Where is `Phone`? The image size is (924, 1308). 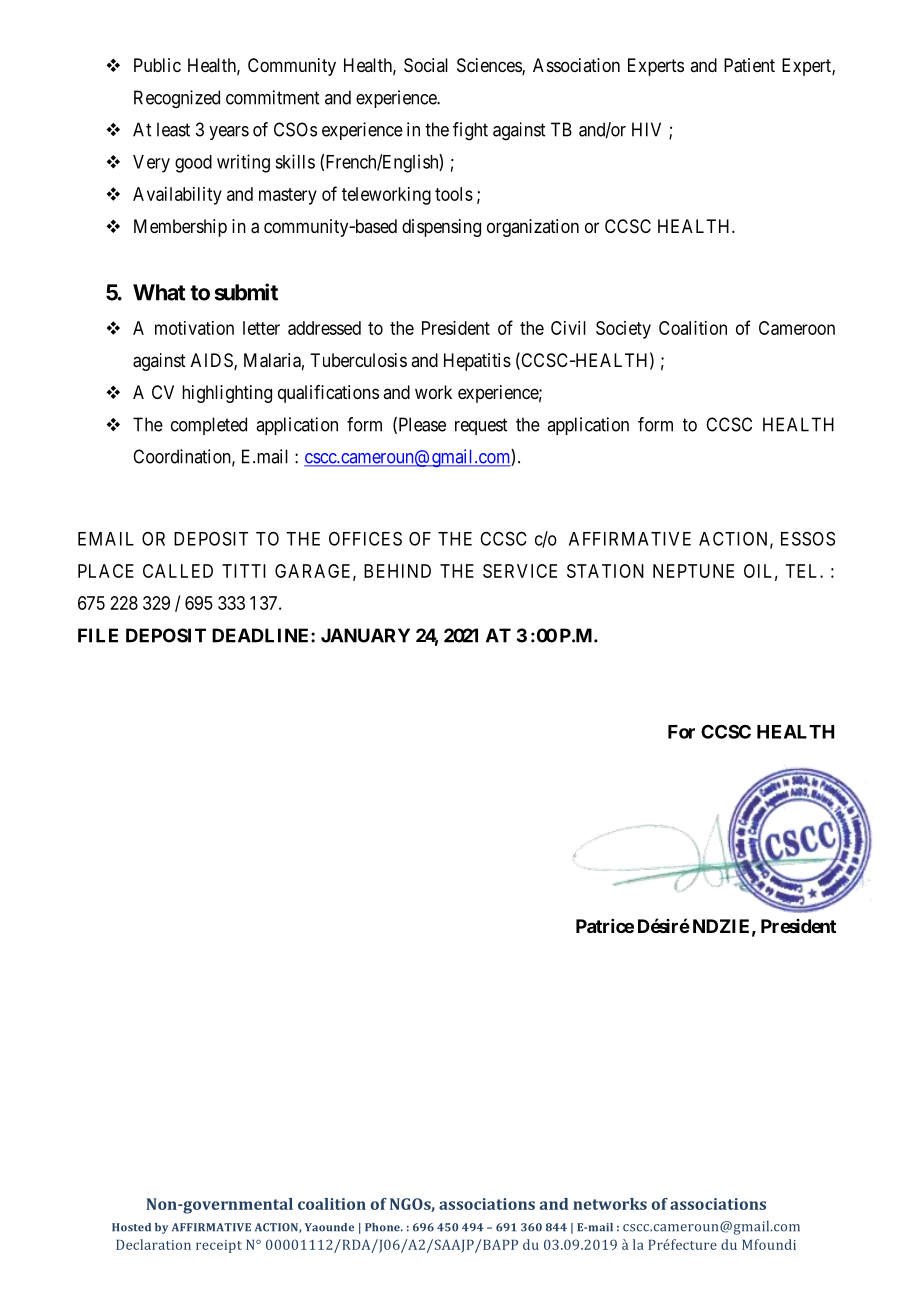
Phone is located at coordinates (383, 1227).
